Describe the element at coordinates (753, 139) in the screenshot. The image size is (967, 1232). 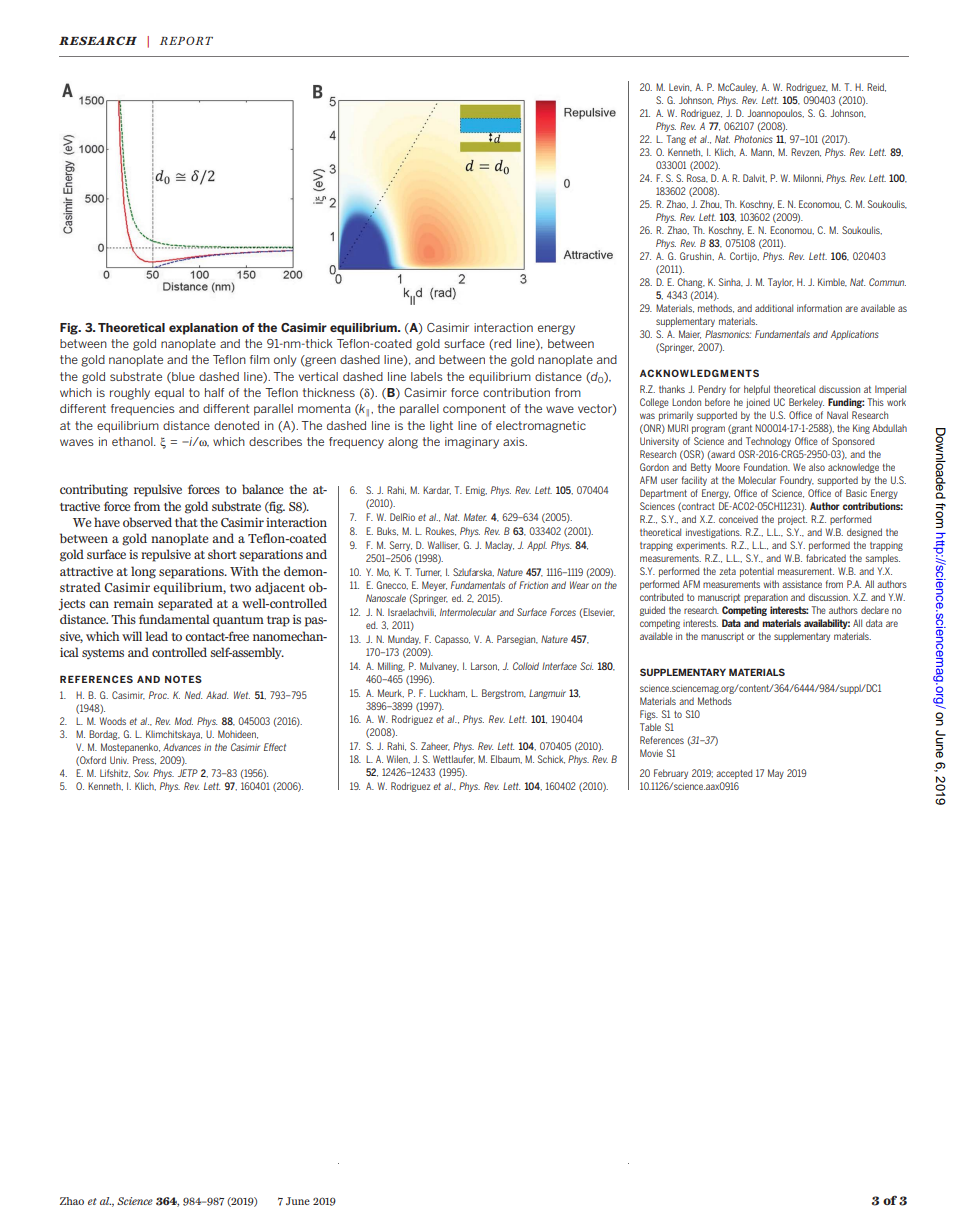
I see `Photonics` at that location.
